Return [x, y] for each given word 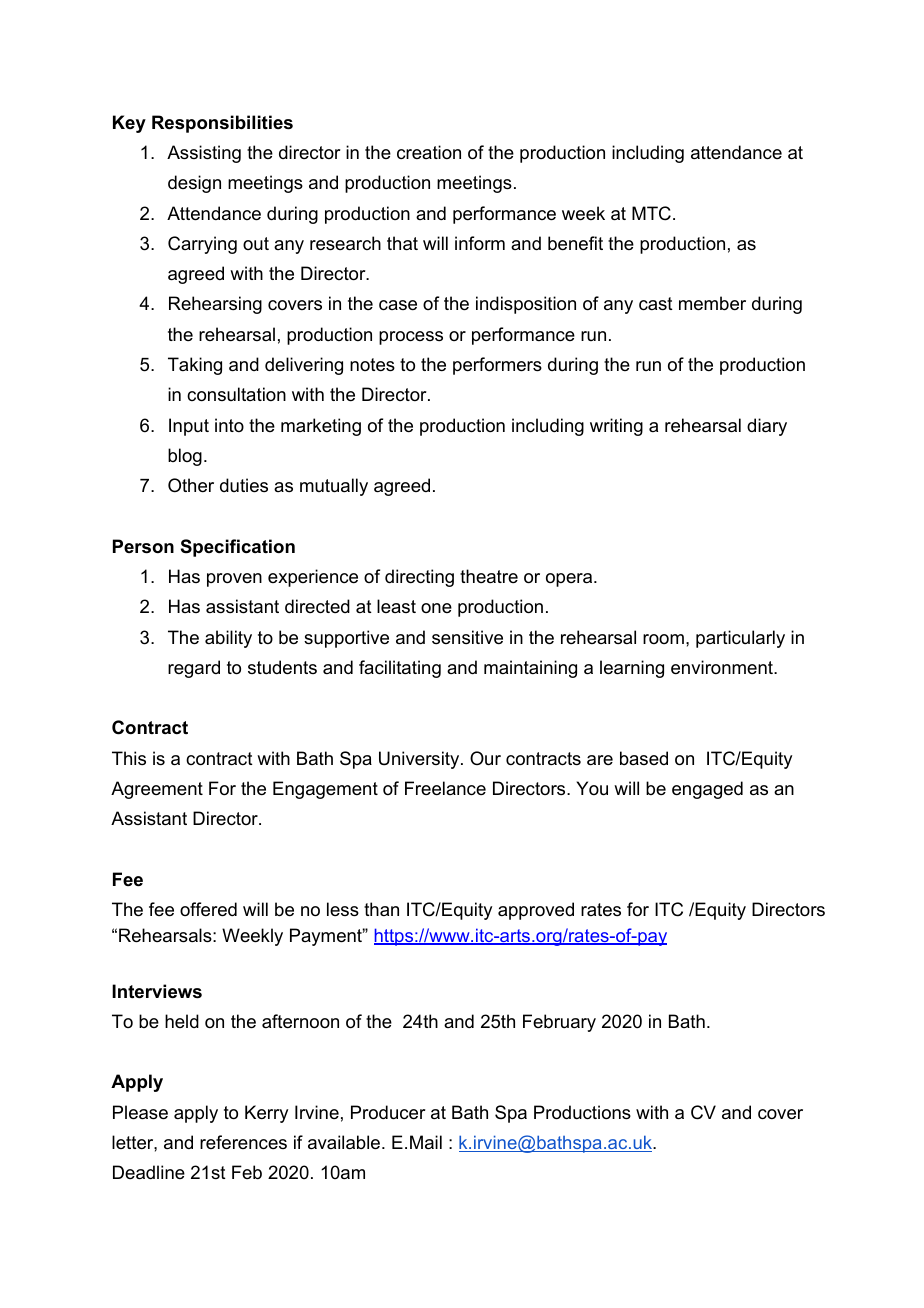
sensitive [467, 637]
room [663, 639]
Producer [388, 1112]
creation [429, 152]
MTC [651, 213]
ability [228, 639]
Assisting [204, 154]
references [243, 1142]
